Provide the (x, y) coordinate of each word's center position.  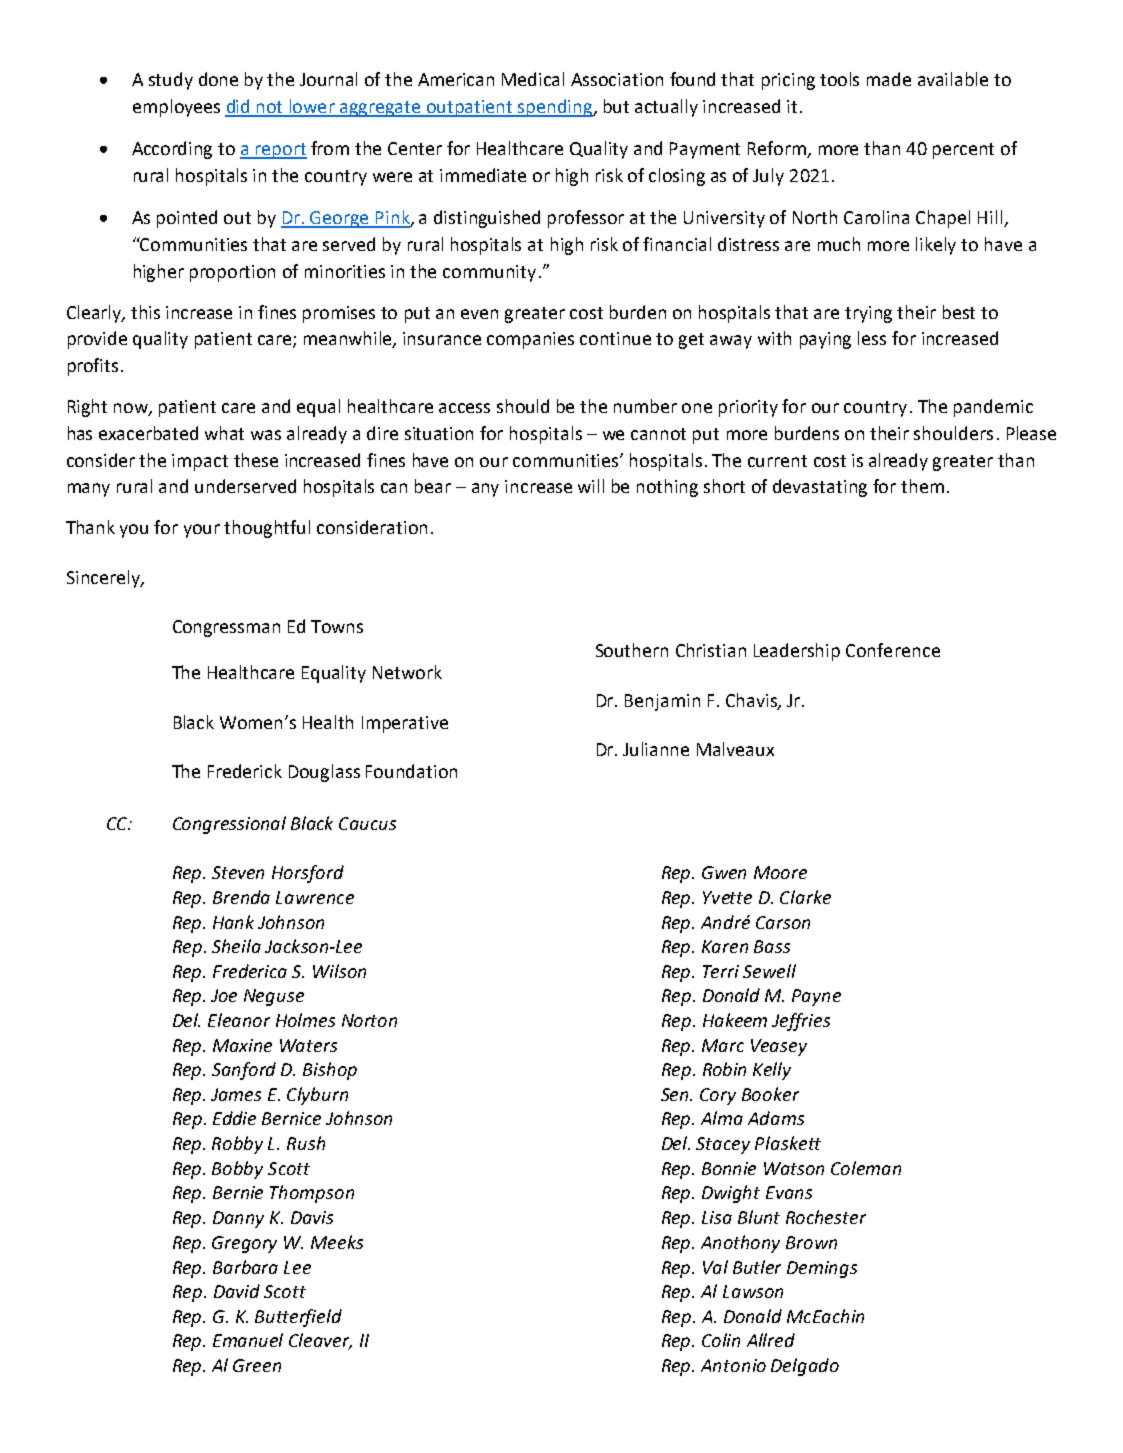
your (202, 531)
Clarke (805, 897)
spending (555, 108)
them (922, 486)
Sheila (236, 946)
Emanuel (248, 1340)
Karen (725, 946)
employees (176, 108)
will (591, 486)
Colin (721, 1340)
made (889, 79)
